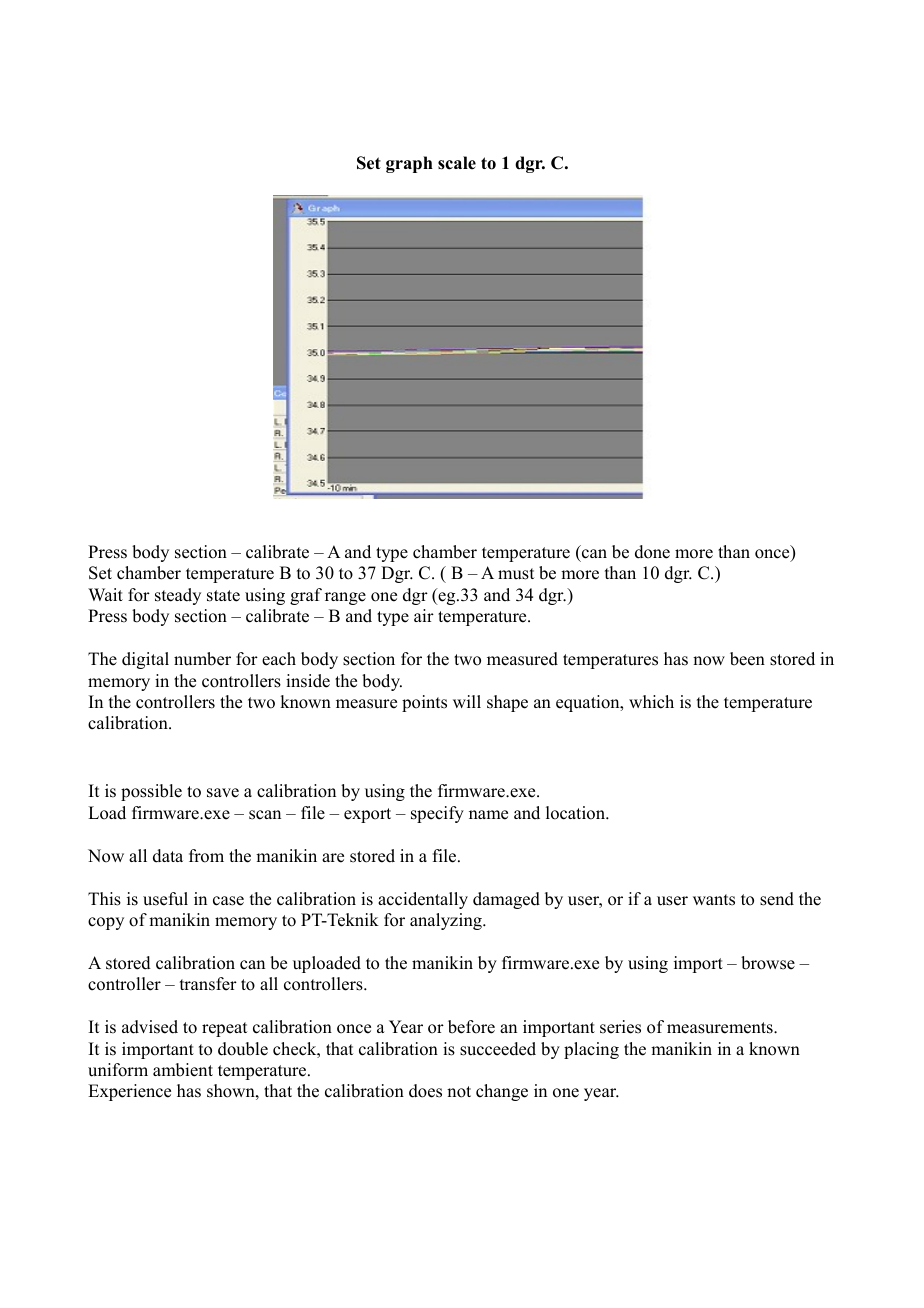 Image resolution: width=924 pixels, height=1308 pixels. Describe the element at coordinates (183, 1070) in the image. I see `ambient` at that location.
